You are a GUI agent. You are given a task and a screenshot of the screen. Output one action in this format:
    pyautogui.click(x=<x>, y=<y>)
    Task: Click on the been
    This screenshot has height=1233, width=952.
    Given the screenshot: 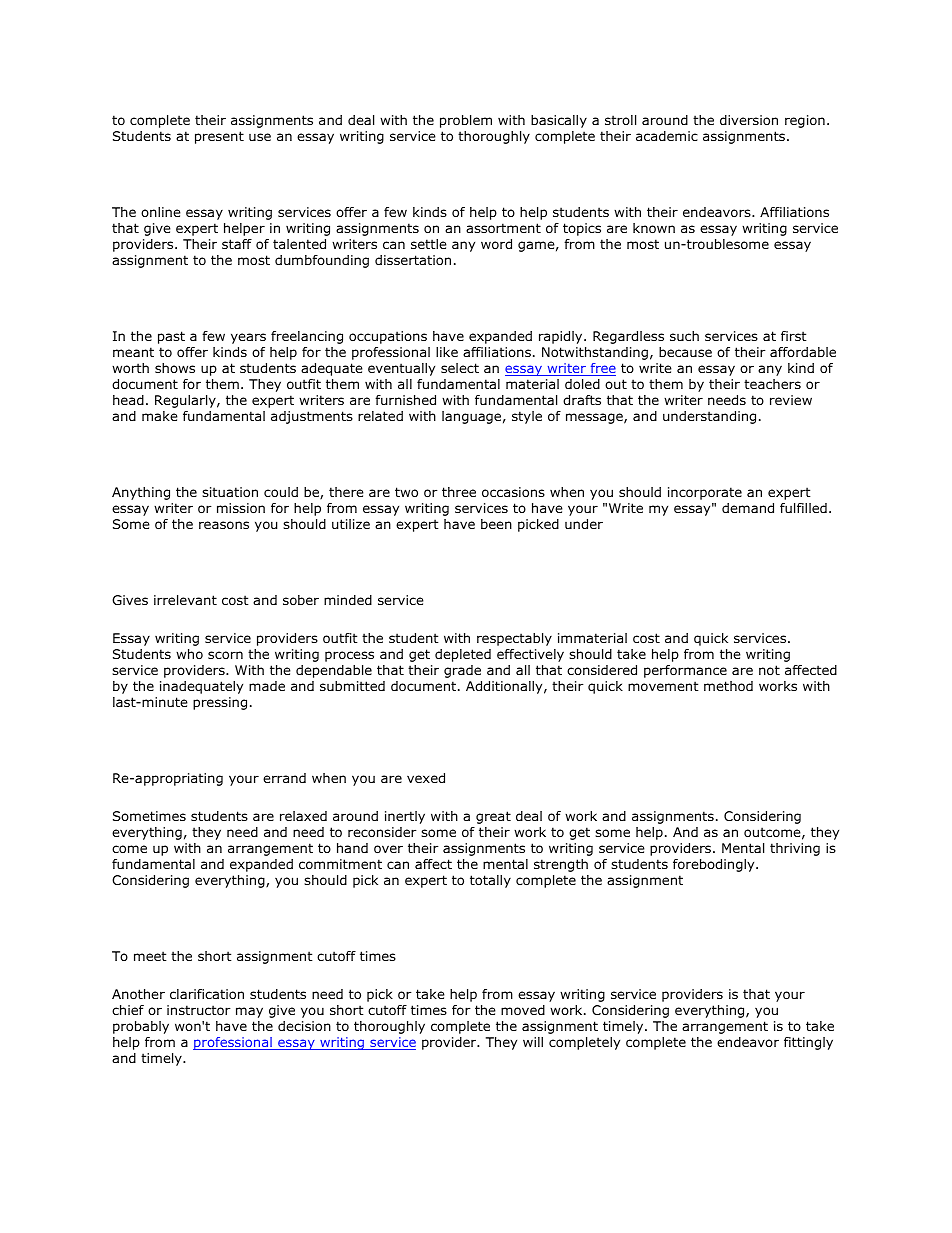 What is the action you would take?
    pyautogui.click(x=496, y=524)
